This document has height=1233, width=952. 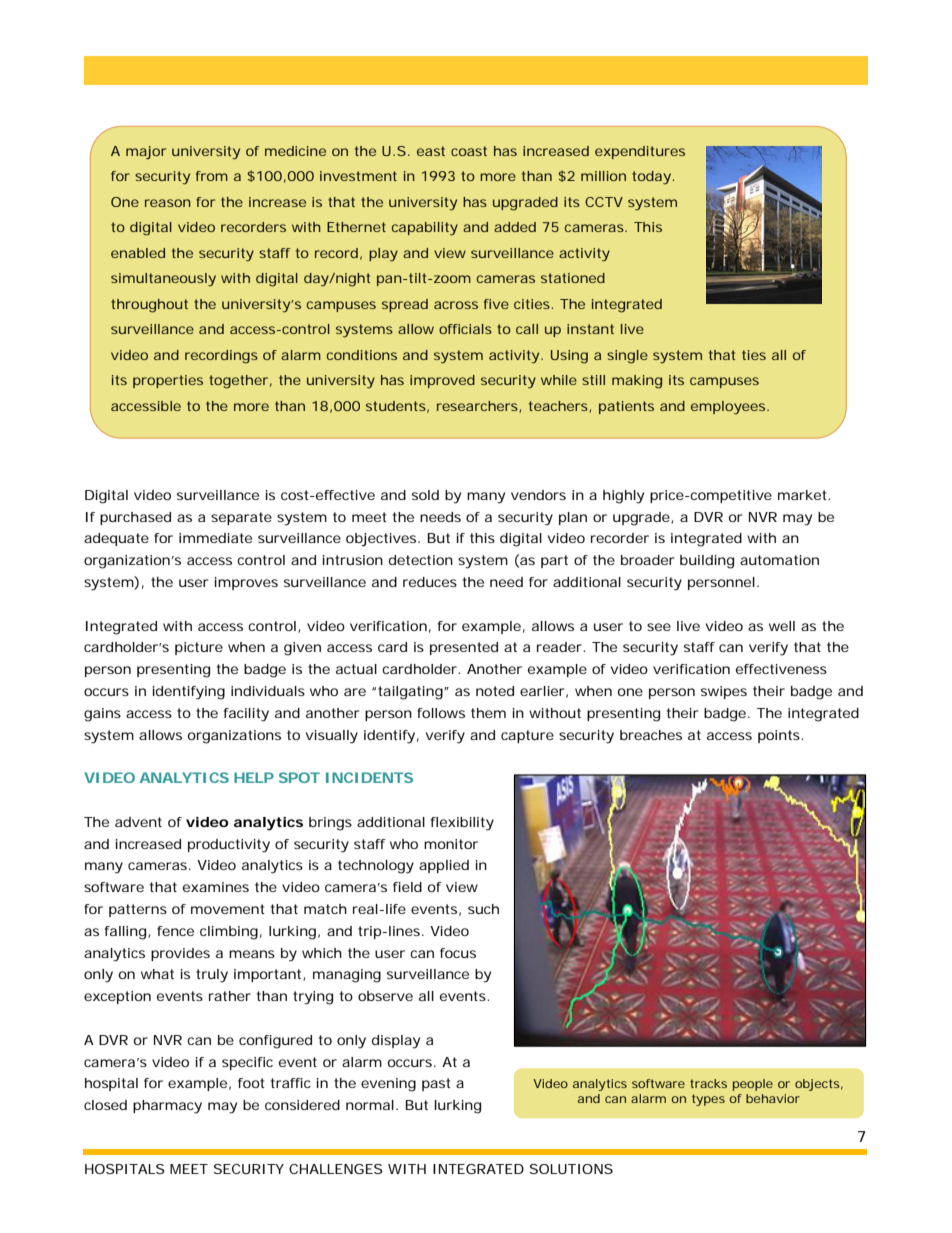 I want to click on presented, so click(x=464, y=648).
